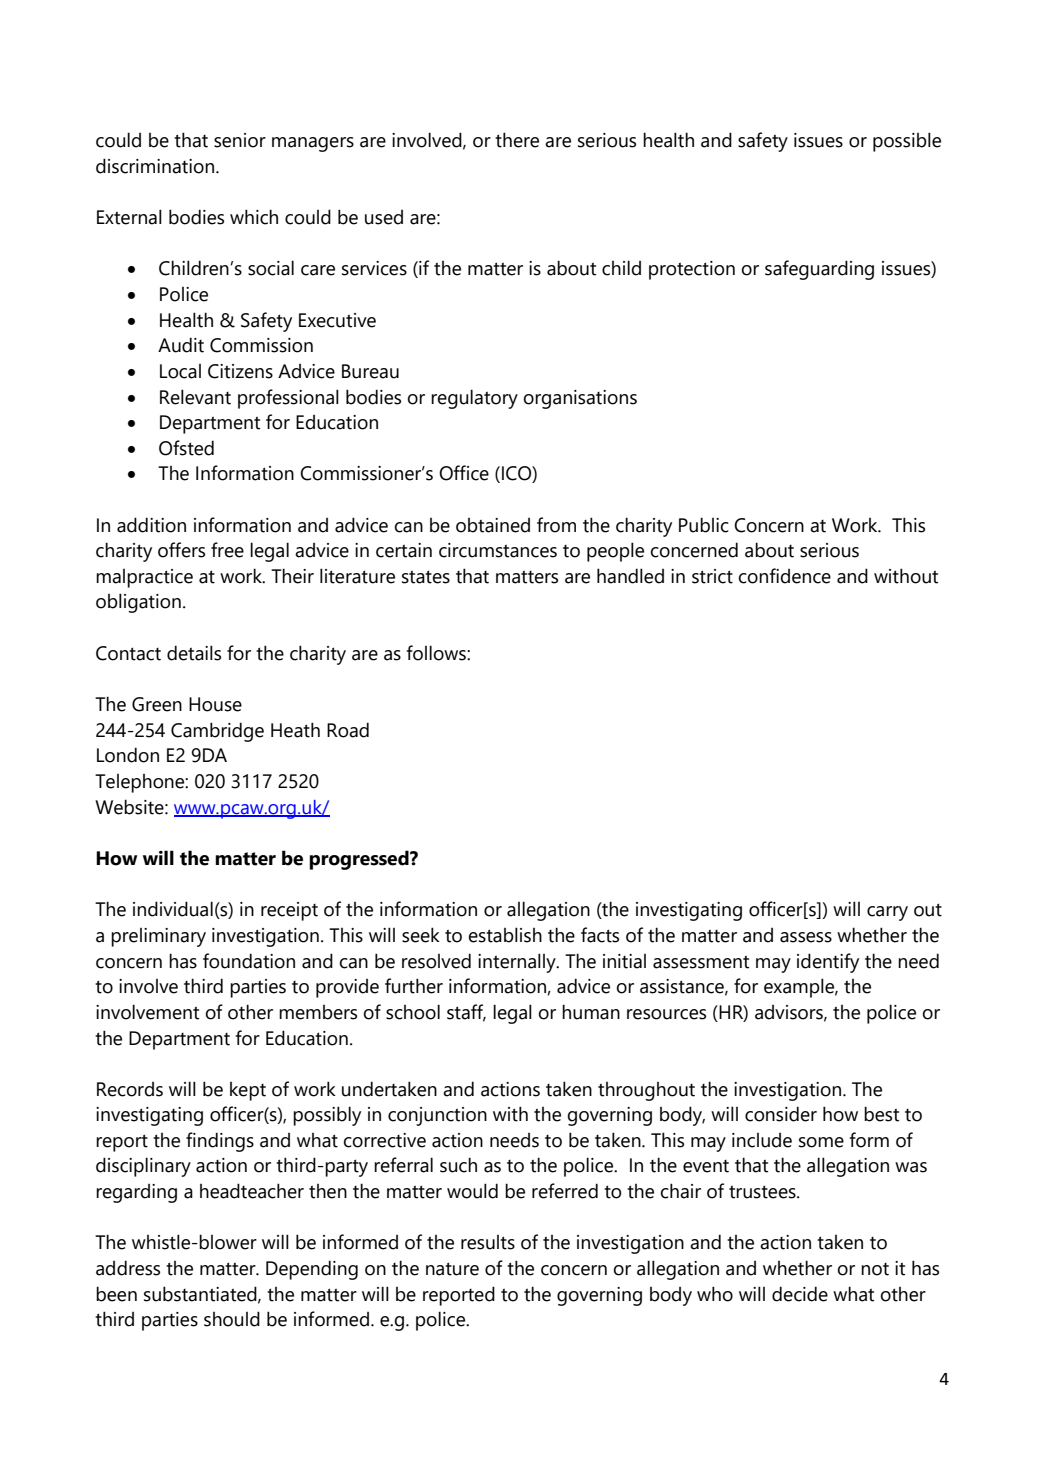  What do you see at coordinates (232, 1319) in the page?
I see `should` at bounding box center [232, 1319].
